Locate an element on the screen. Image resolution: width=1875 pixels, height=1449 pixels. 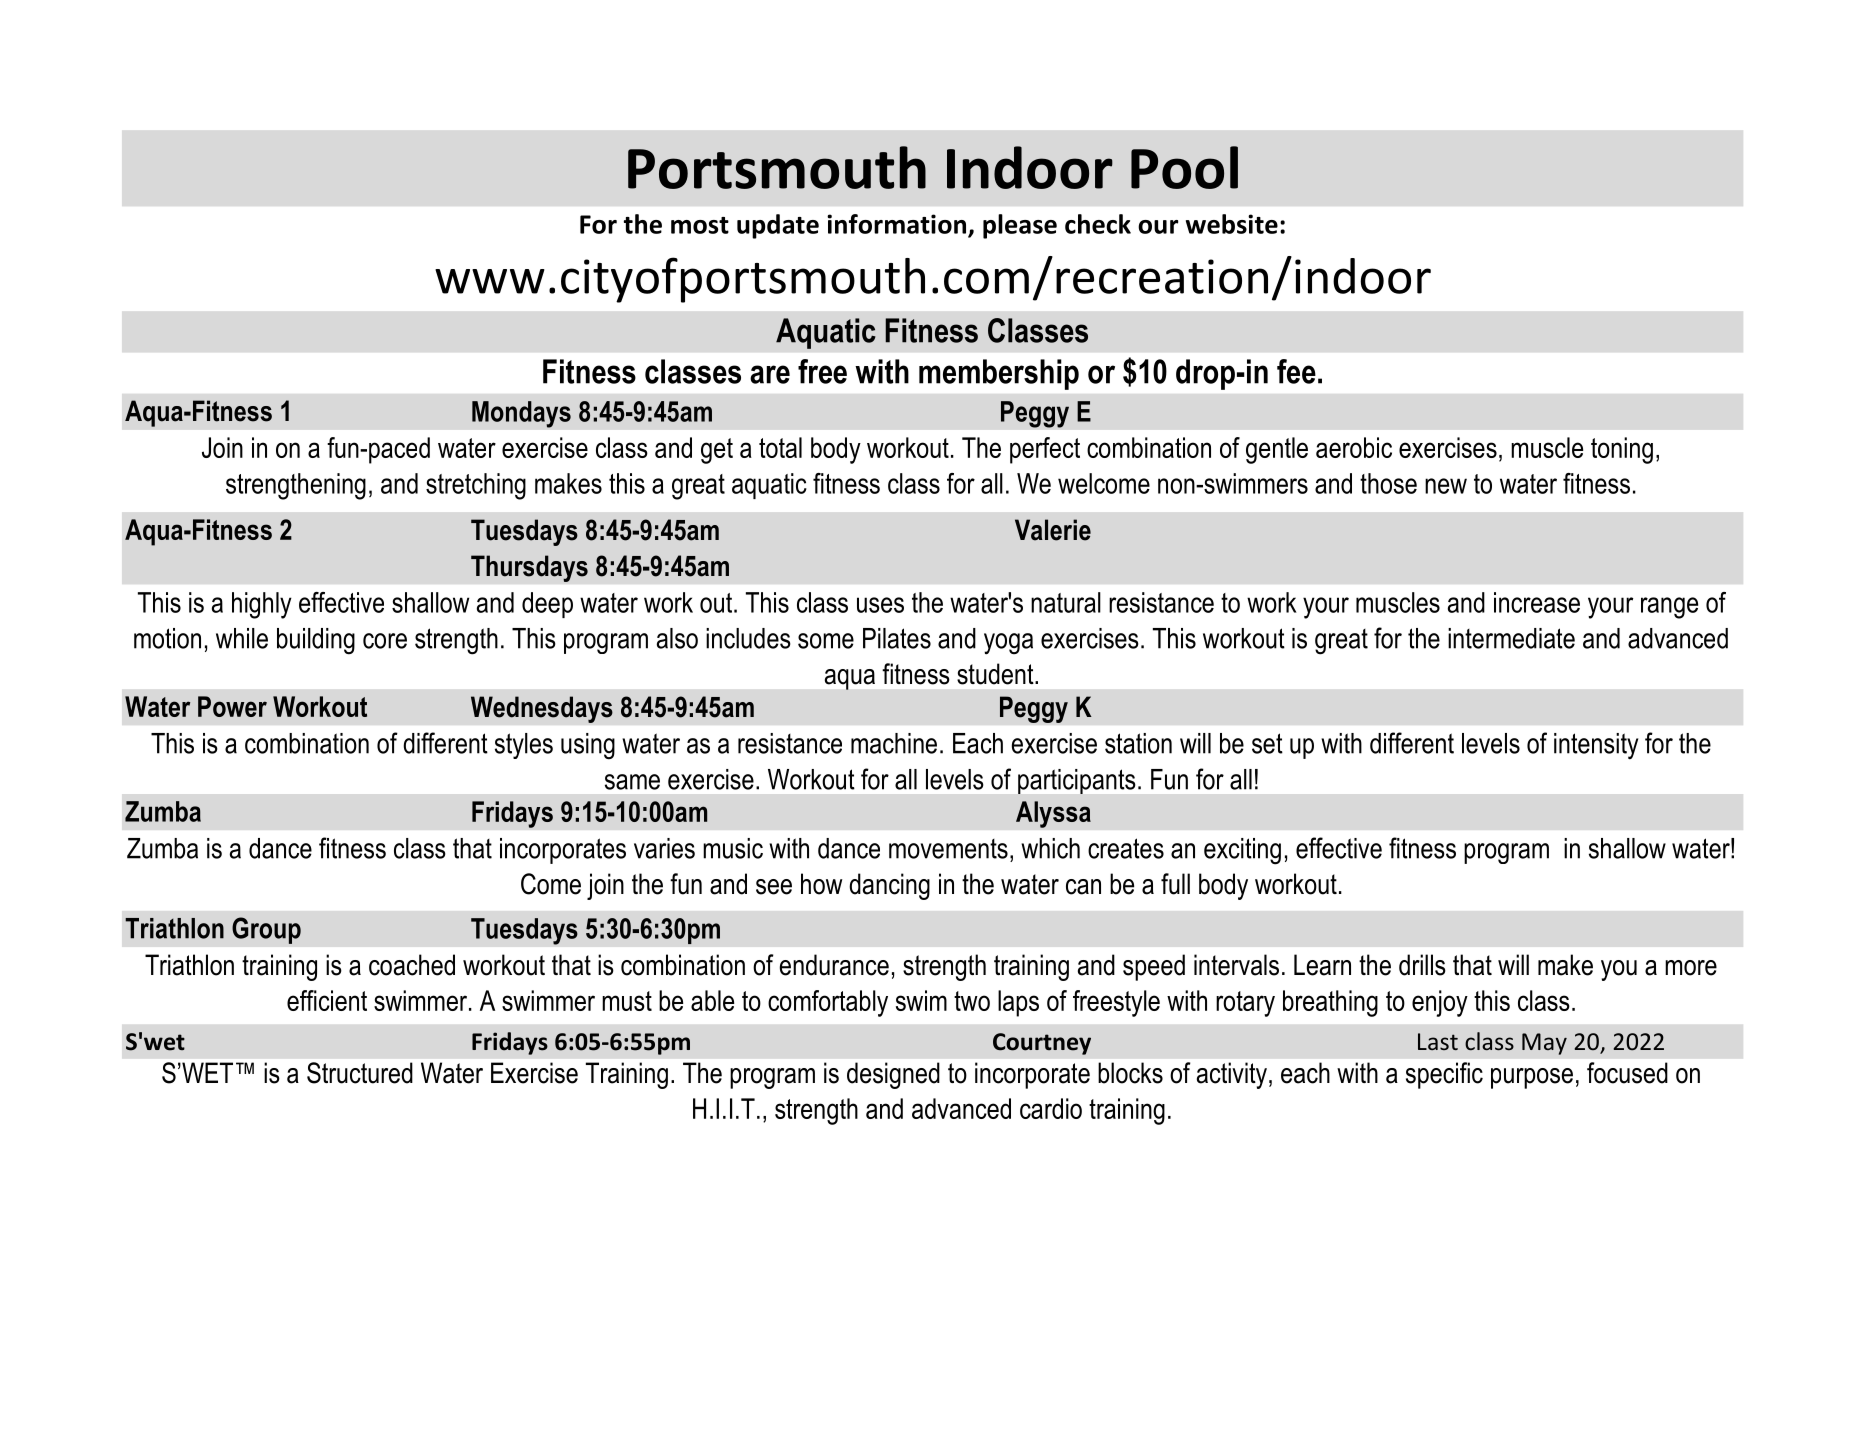
website is located at coordinates (1232, 224).
